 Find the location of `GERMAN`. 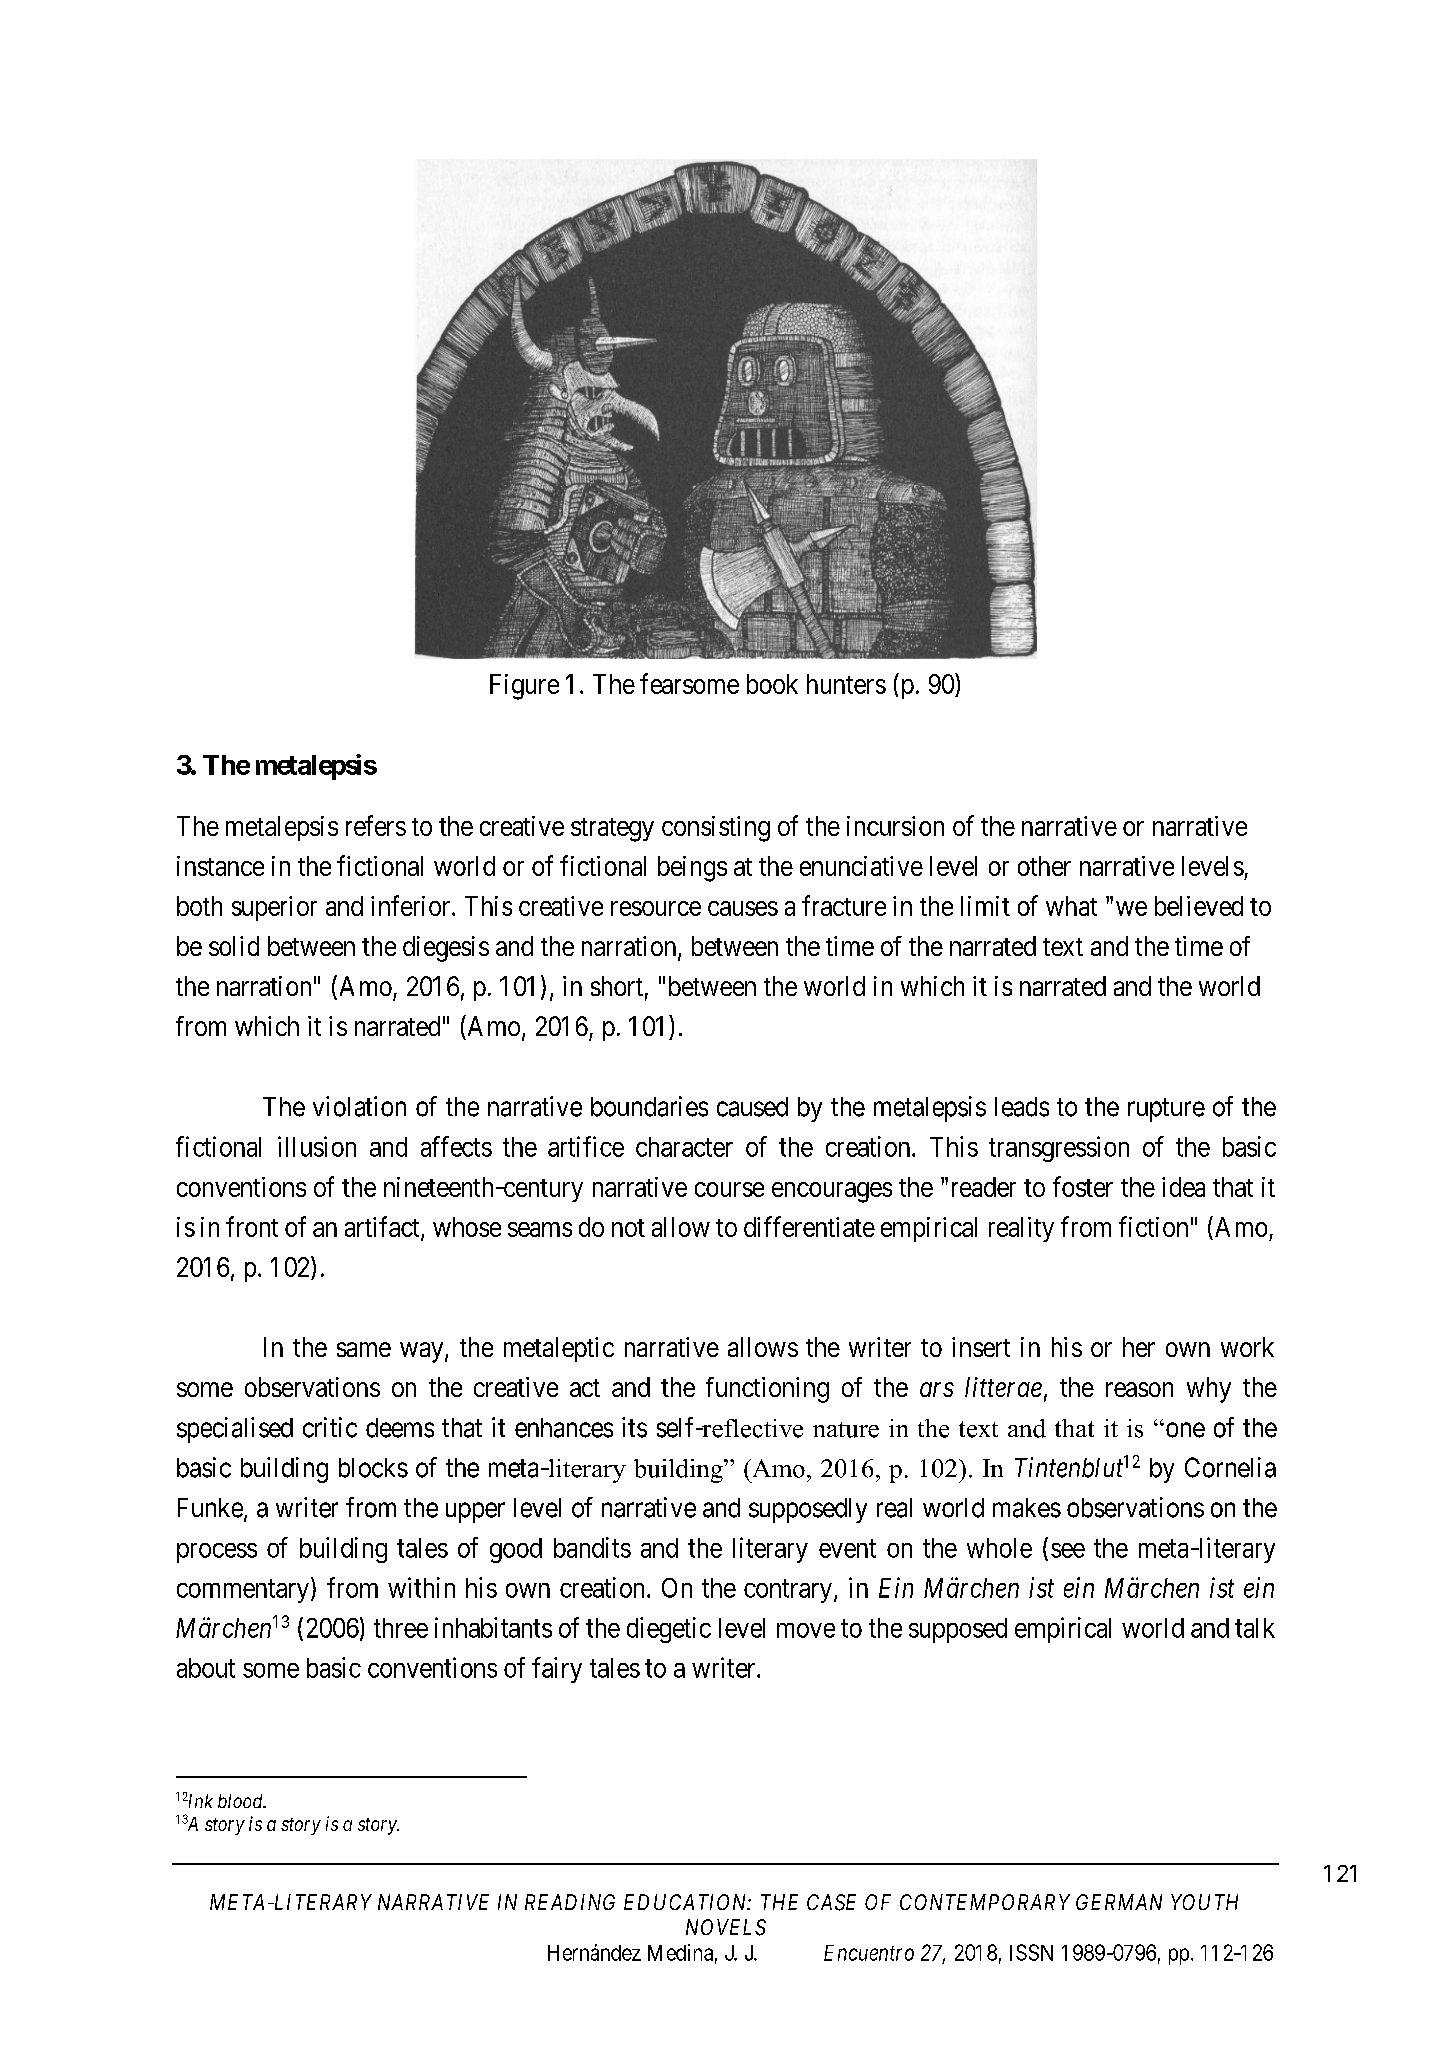

GERMAN is located at coordinates (1119, 1902).
